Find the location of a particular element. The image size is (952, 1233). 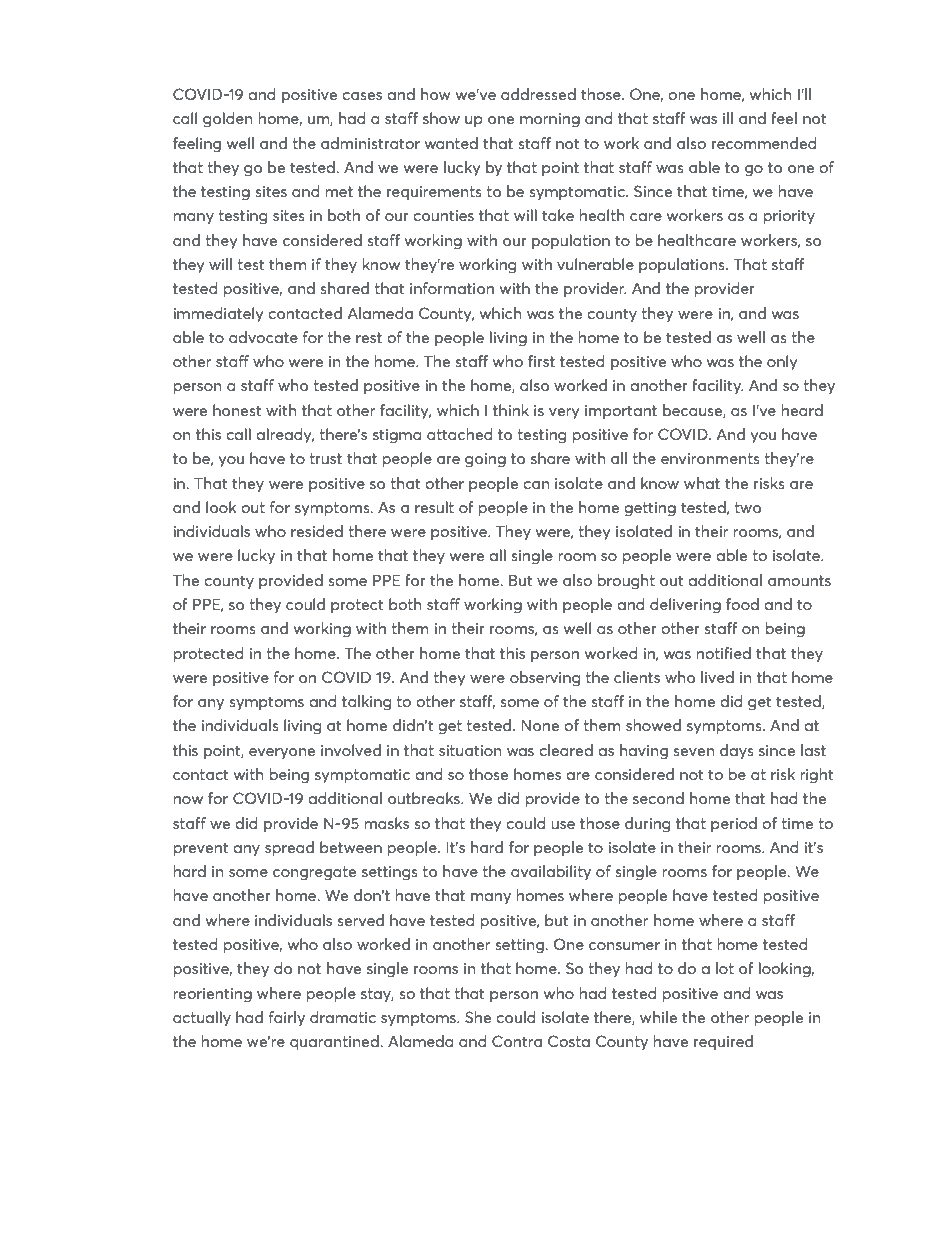

prevent is located at coordinates (201, 849).
